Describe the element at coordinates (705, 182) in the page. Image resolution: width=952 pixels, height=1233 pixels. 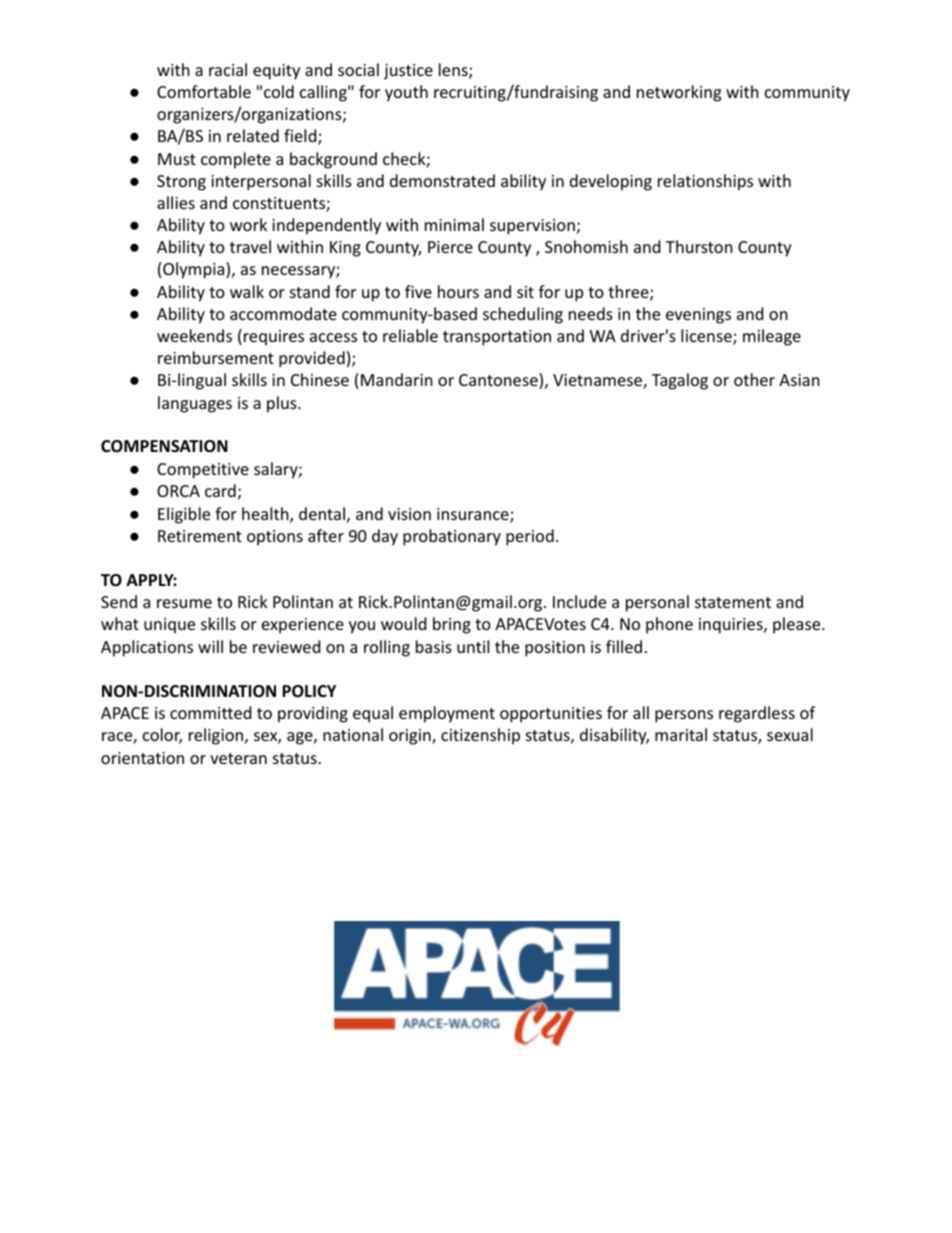
I see `relationships` at that location.
